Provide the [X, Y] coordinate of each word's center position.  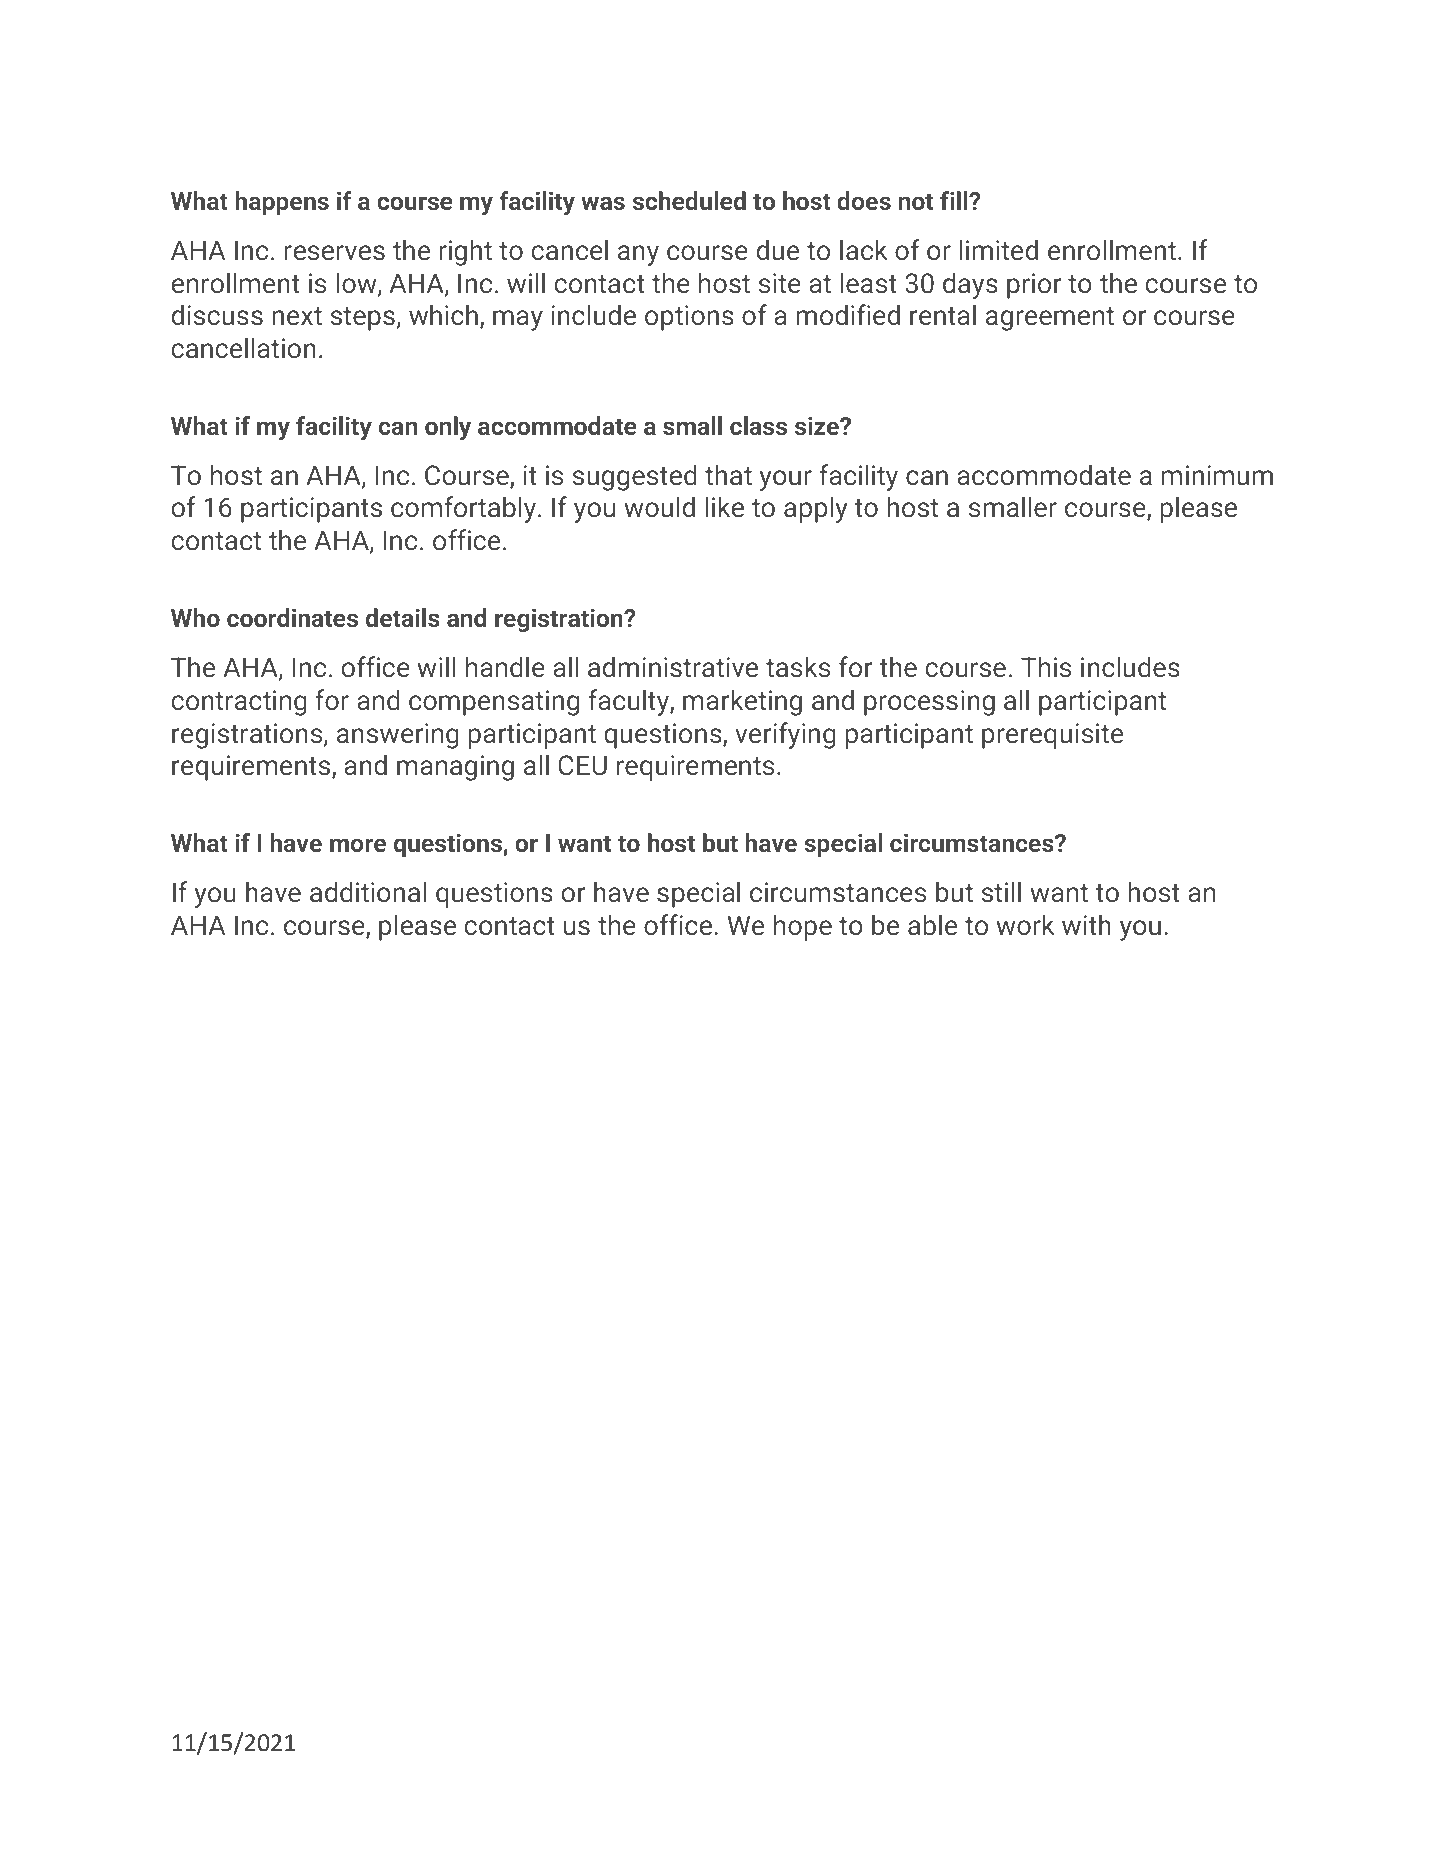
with [1086, 924]
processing [929, 703]
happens [282, 203]
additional [368, 891]
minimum [1217, 475]
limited [998, 249]
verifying [785, 735]
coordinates [292, 617]
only [448, 428]
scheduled [689, 200]
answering [398, 736]
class [758, 425]
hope [803, 927]
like [724, 506]
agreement [1050, 319]
